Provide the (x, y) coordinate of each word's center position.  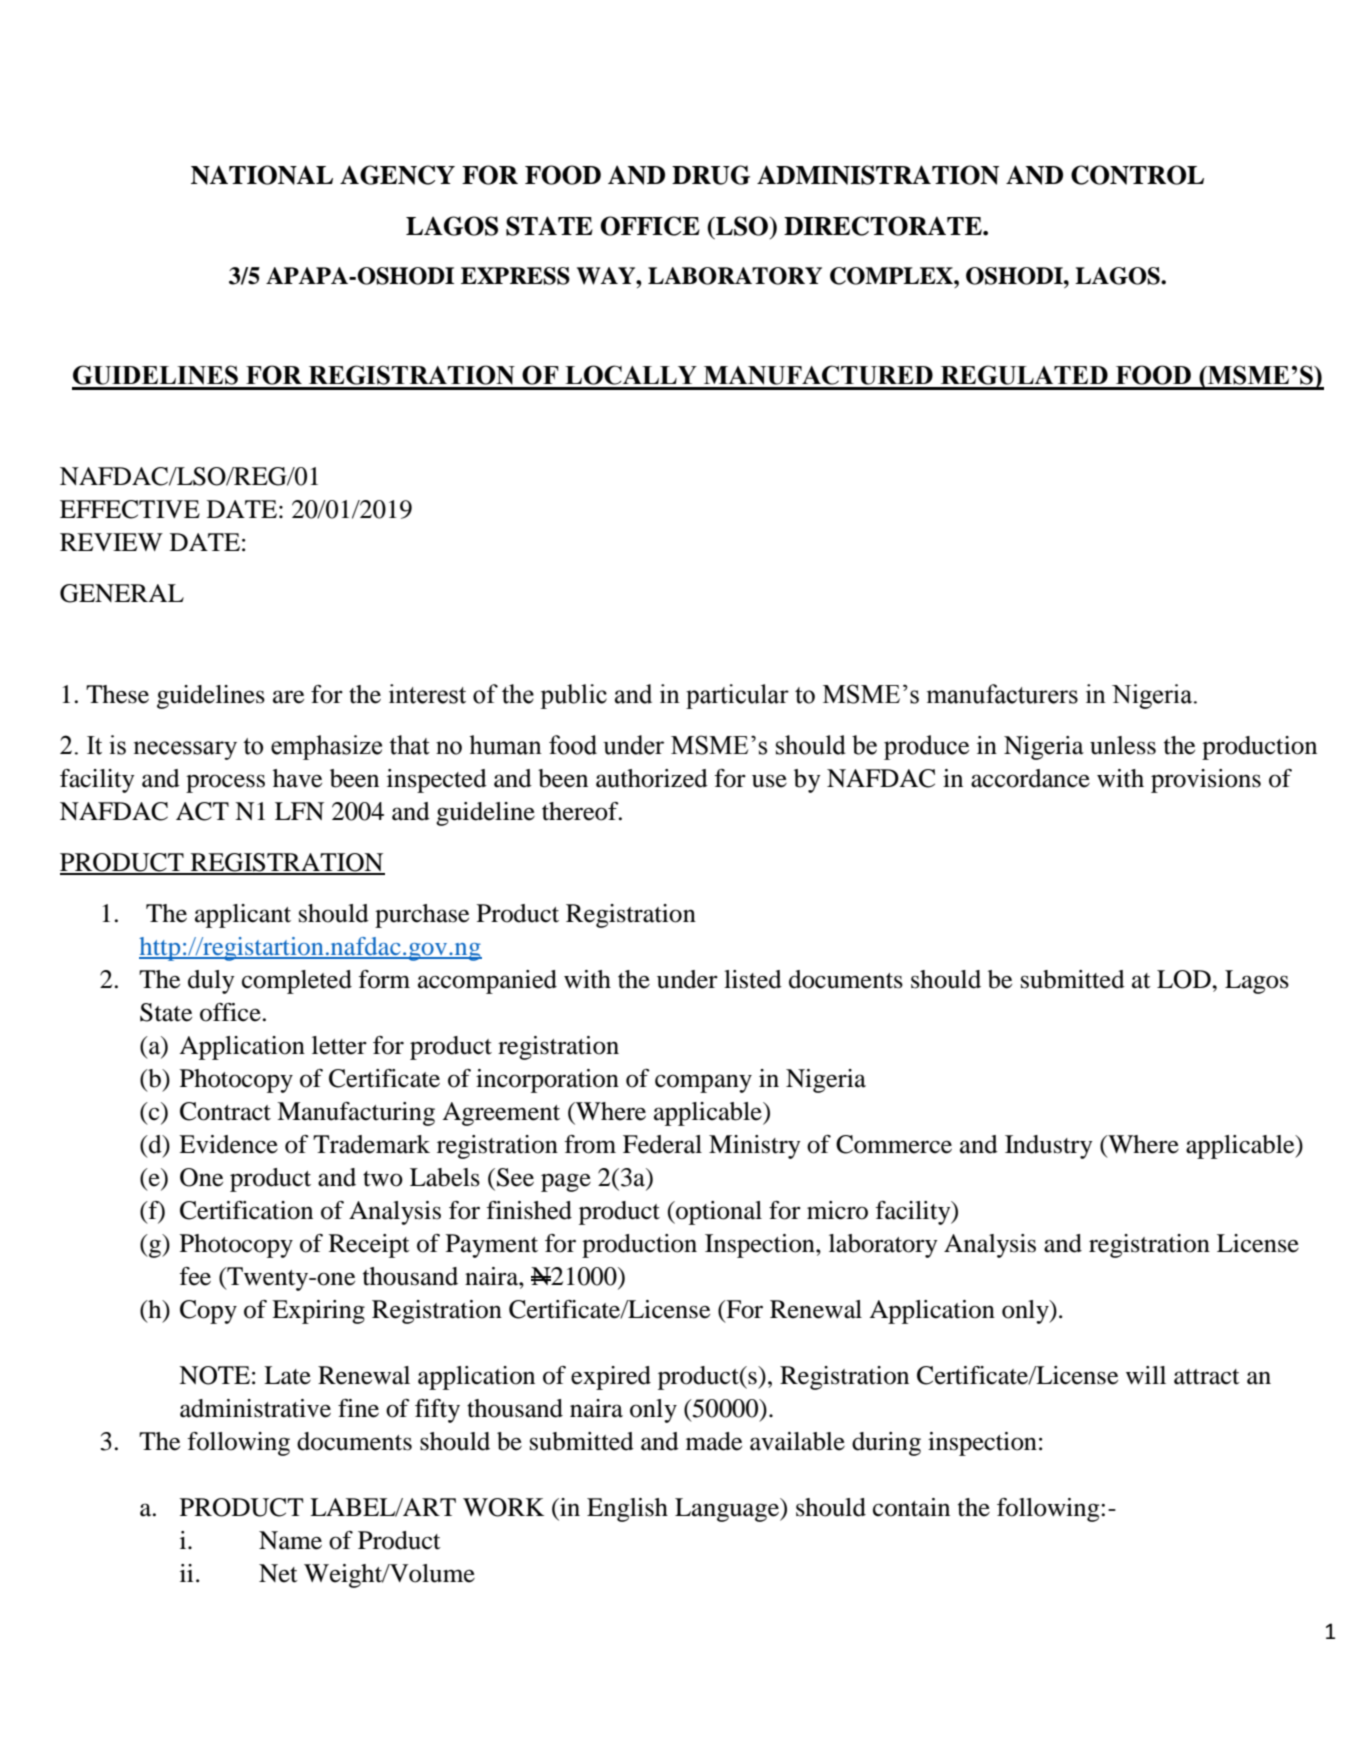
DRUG (711, 175)
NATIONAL (262, 175)
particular (737, 696)
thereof (581, 811)
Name (290, 1540)
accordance (1030, 778)
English (627, 1510)
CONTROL (1137, 175)
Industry (1049, 1147)
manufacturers (1002, 694)
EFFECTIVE (130, 509)
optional (718, 1213)
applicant (243, 916)
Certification (246, 1210)
